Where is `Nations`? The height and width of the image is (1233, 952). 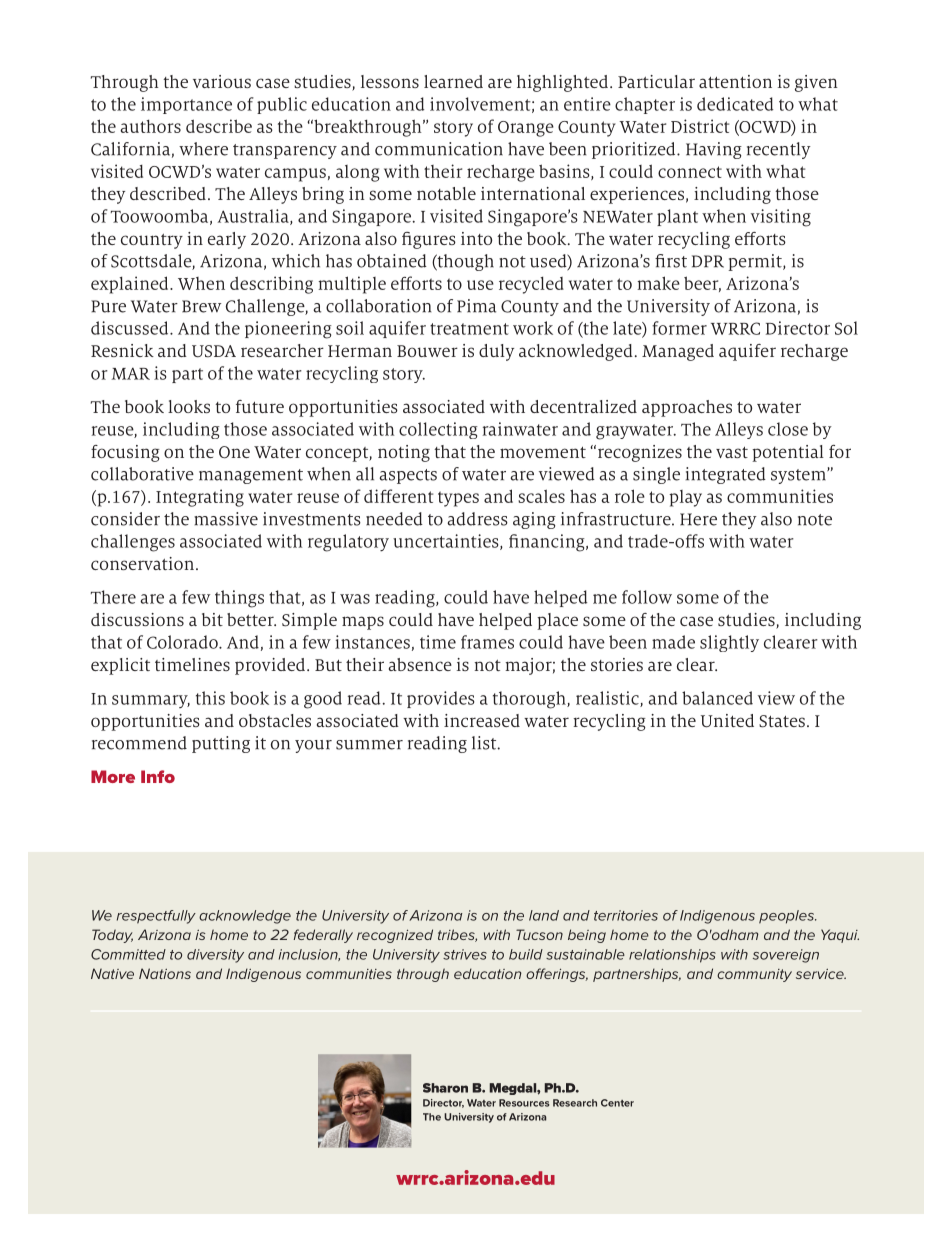
Nations is located at coordinates (165, 973).
